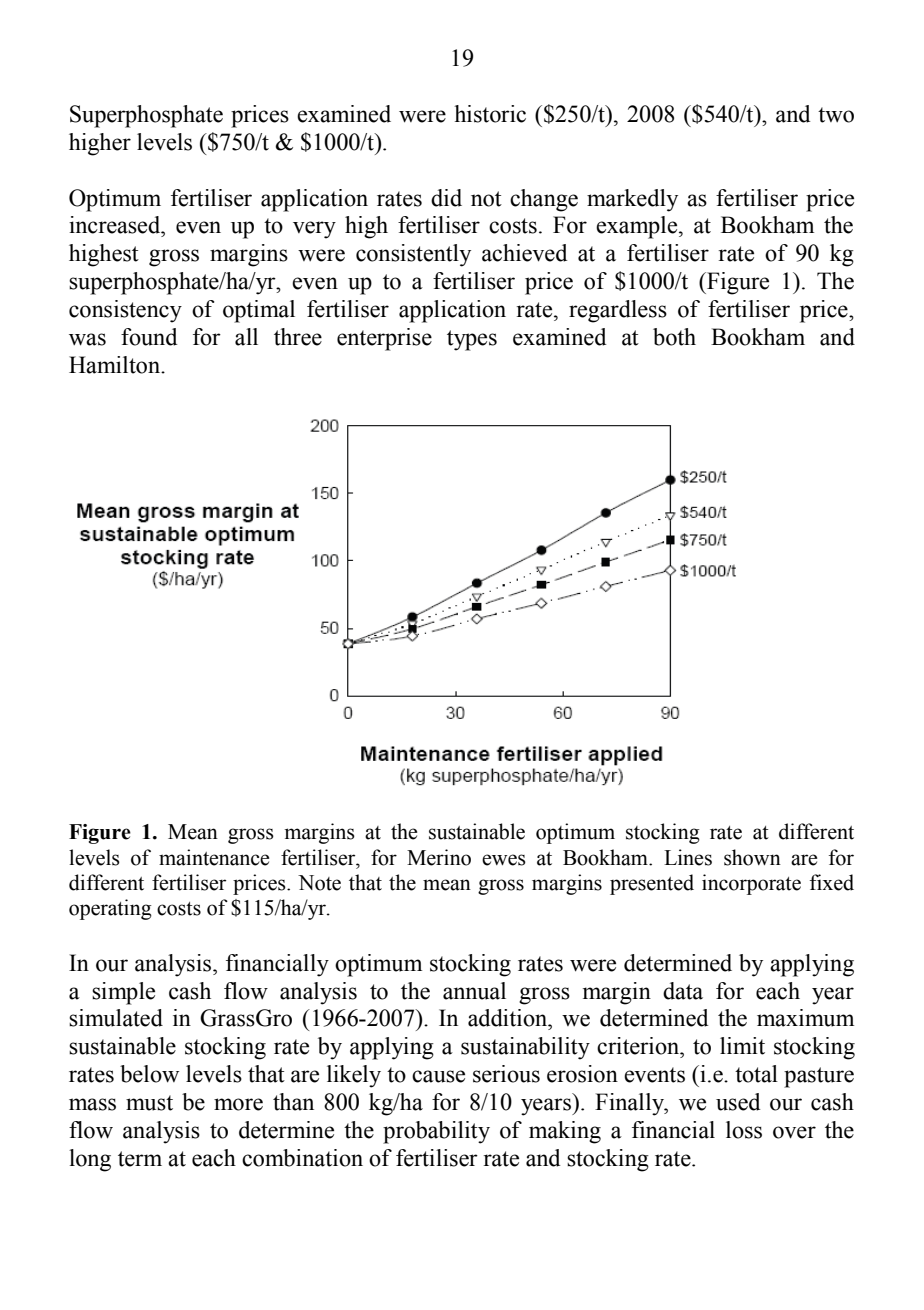 Image resolution: width=924 pixels, height=1310 pixels. I want to click on must, so click(149, 1103).
